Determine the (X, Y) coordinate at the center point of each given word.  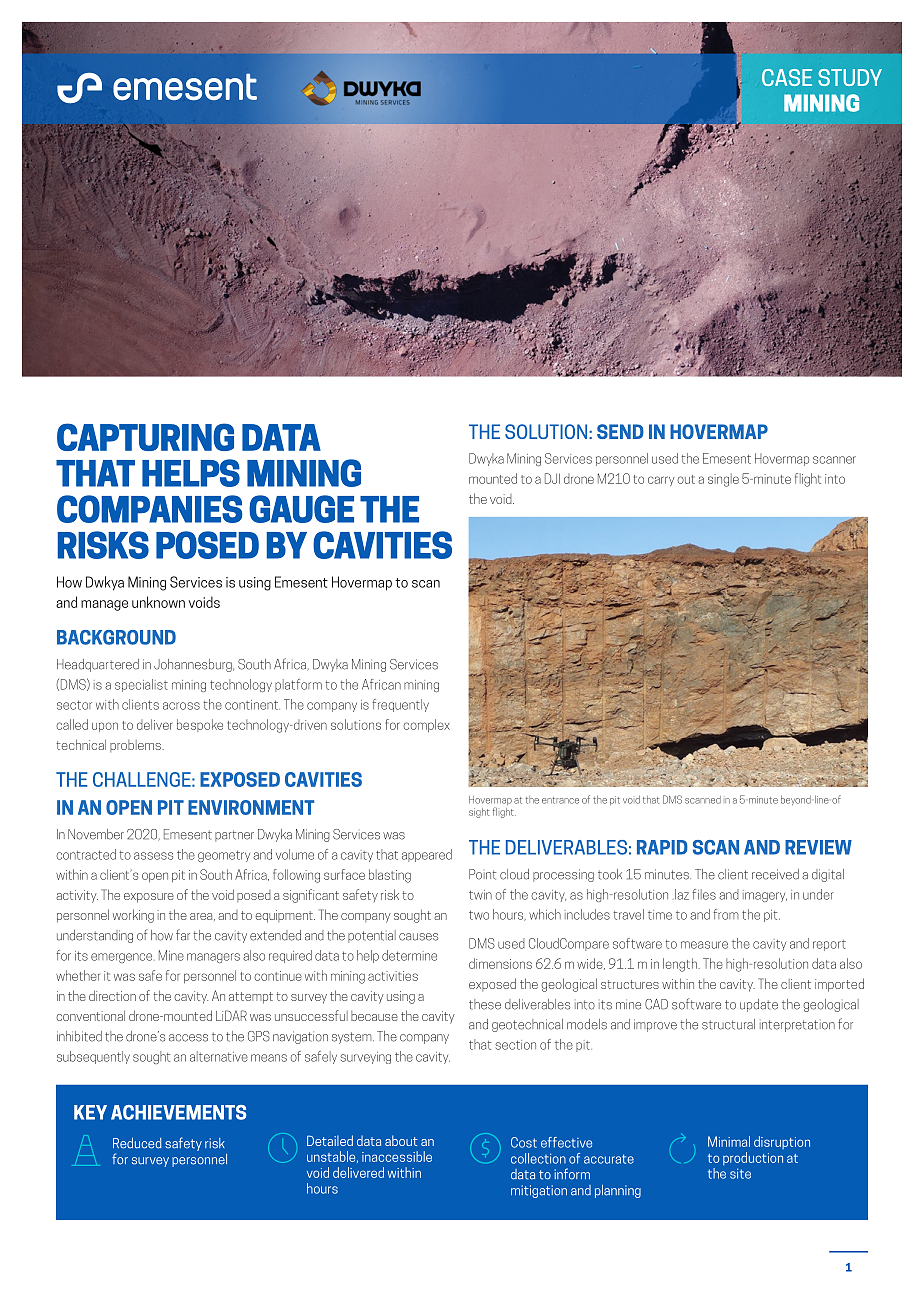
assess (153, 856)
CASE (787, 77)
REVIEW (818, 847)
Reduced (137, 1143)
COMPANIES (150, 509)
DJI (552, 478)
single (723, 480)
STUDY (850, 77)
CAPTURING (145, 437)
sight (479, 813)
